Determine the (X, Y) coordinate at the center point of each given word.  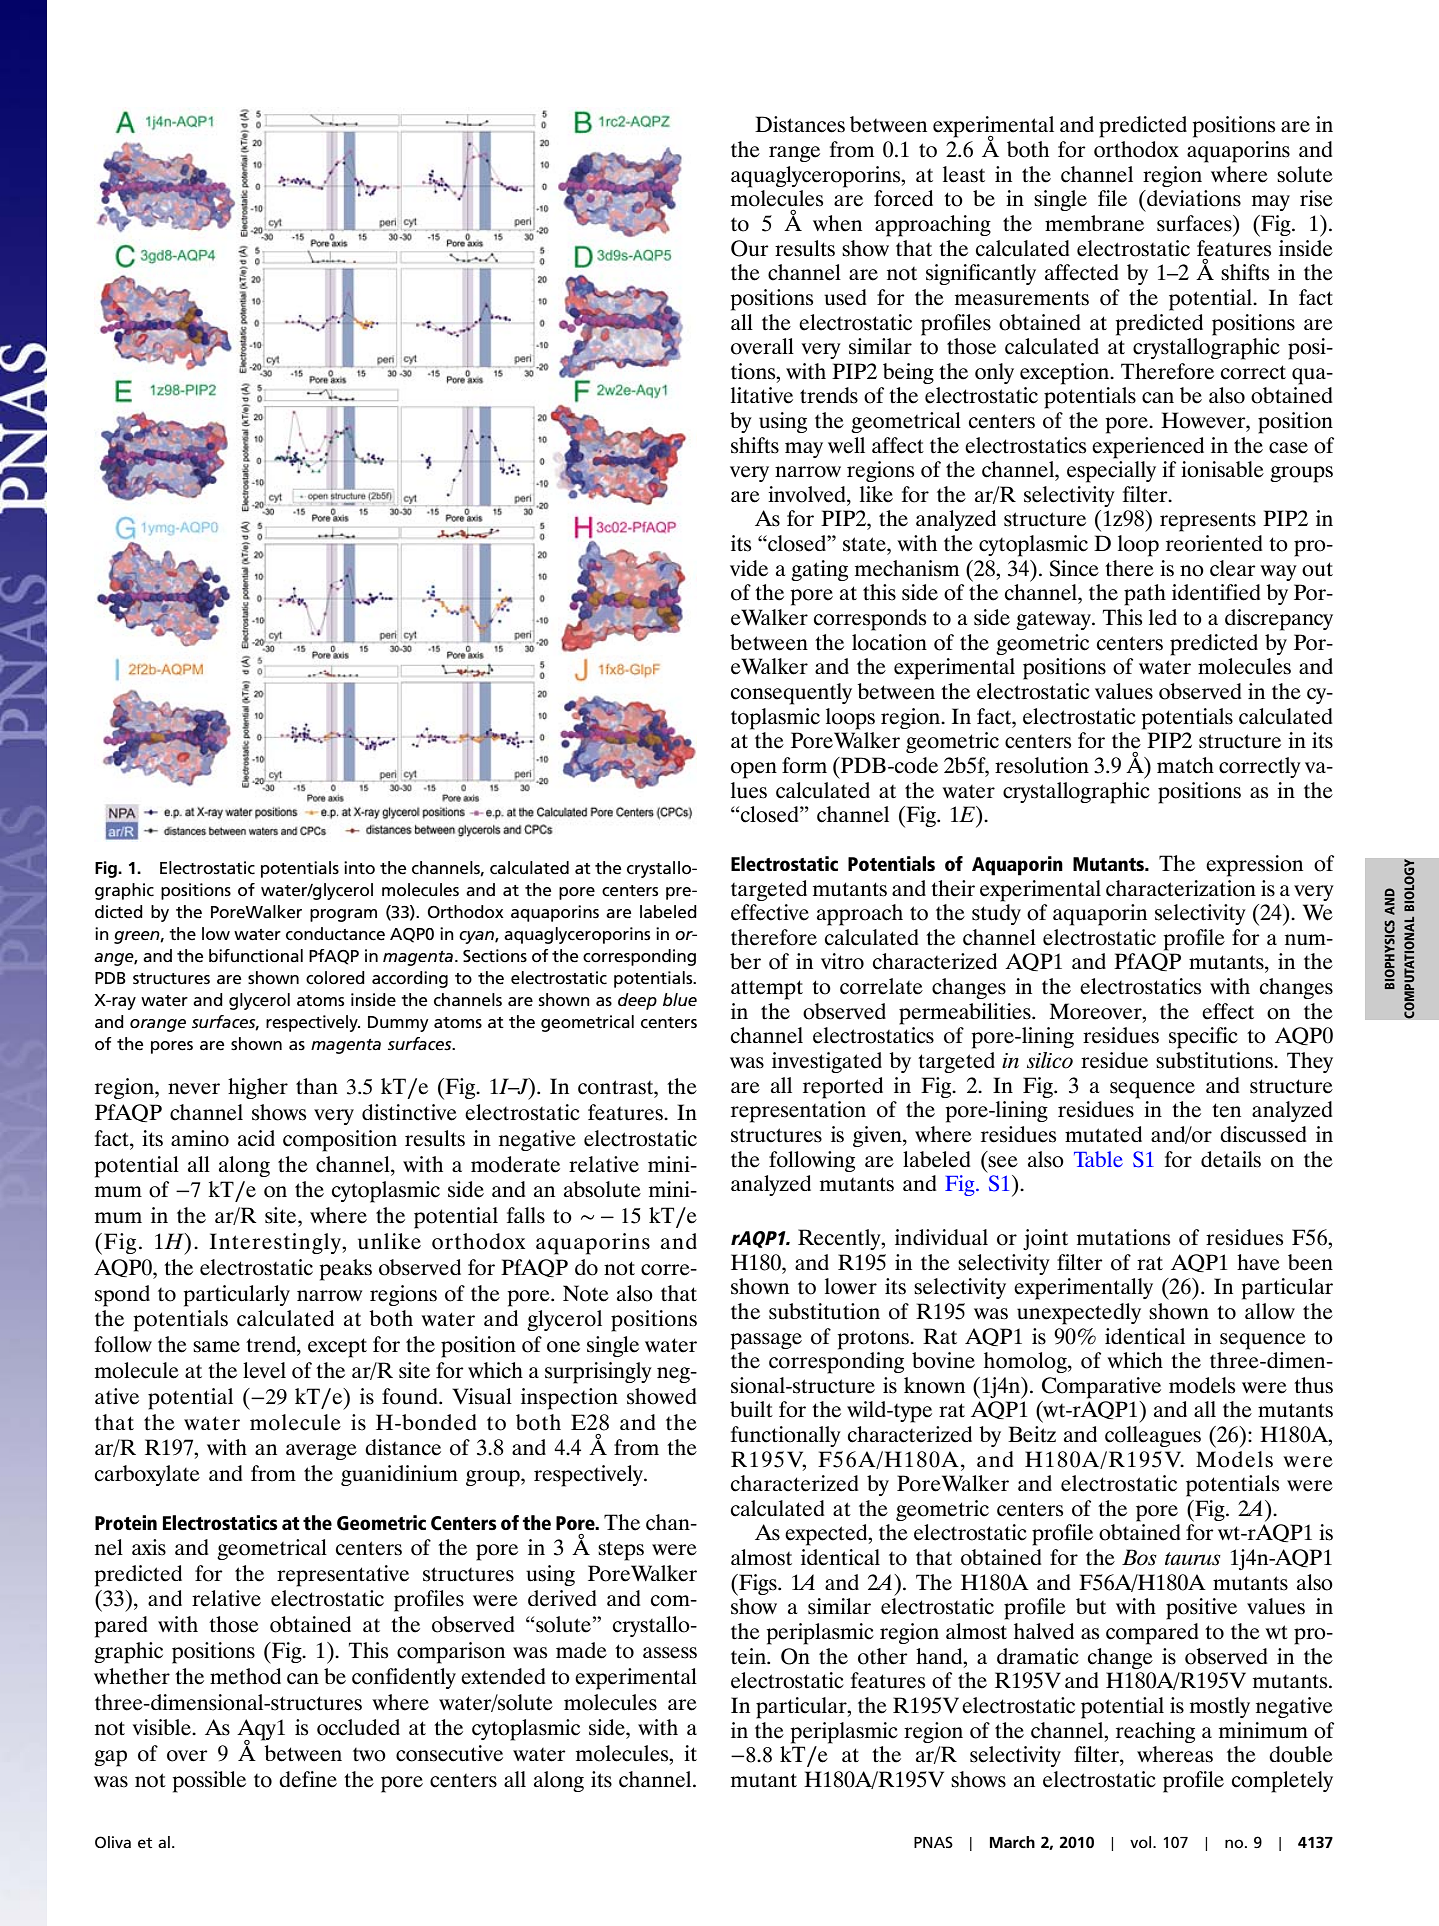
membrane (1094, 223)
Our (750, 248)
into (359, 867)
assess (670, 1653)
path (1145, 595)
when (837, 223)
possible (209, 1782)
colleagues (1153, 1436)
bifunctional (256, 956)
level (264, 1370)
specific (1203, 1038)
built (751, 1409)
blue (680, 1000)
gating (819, 570)
